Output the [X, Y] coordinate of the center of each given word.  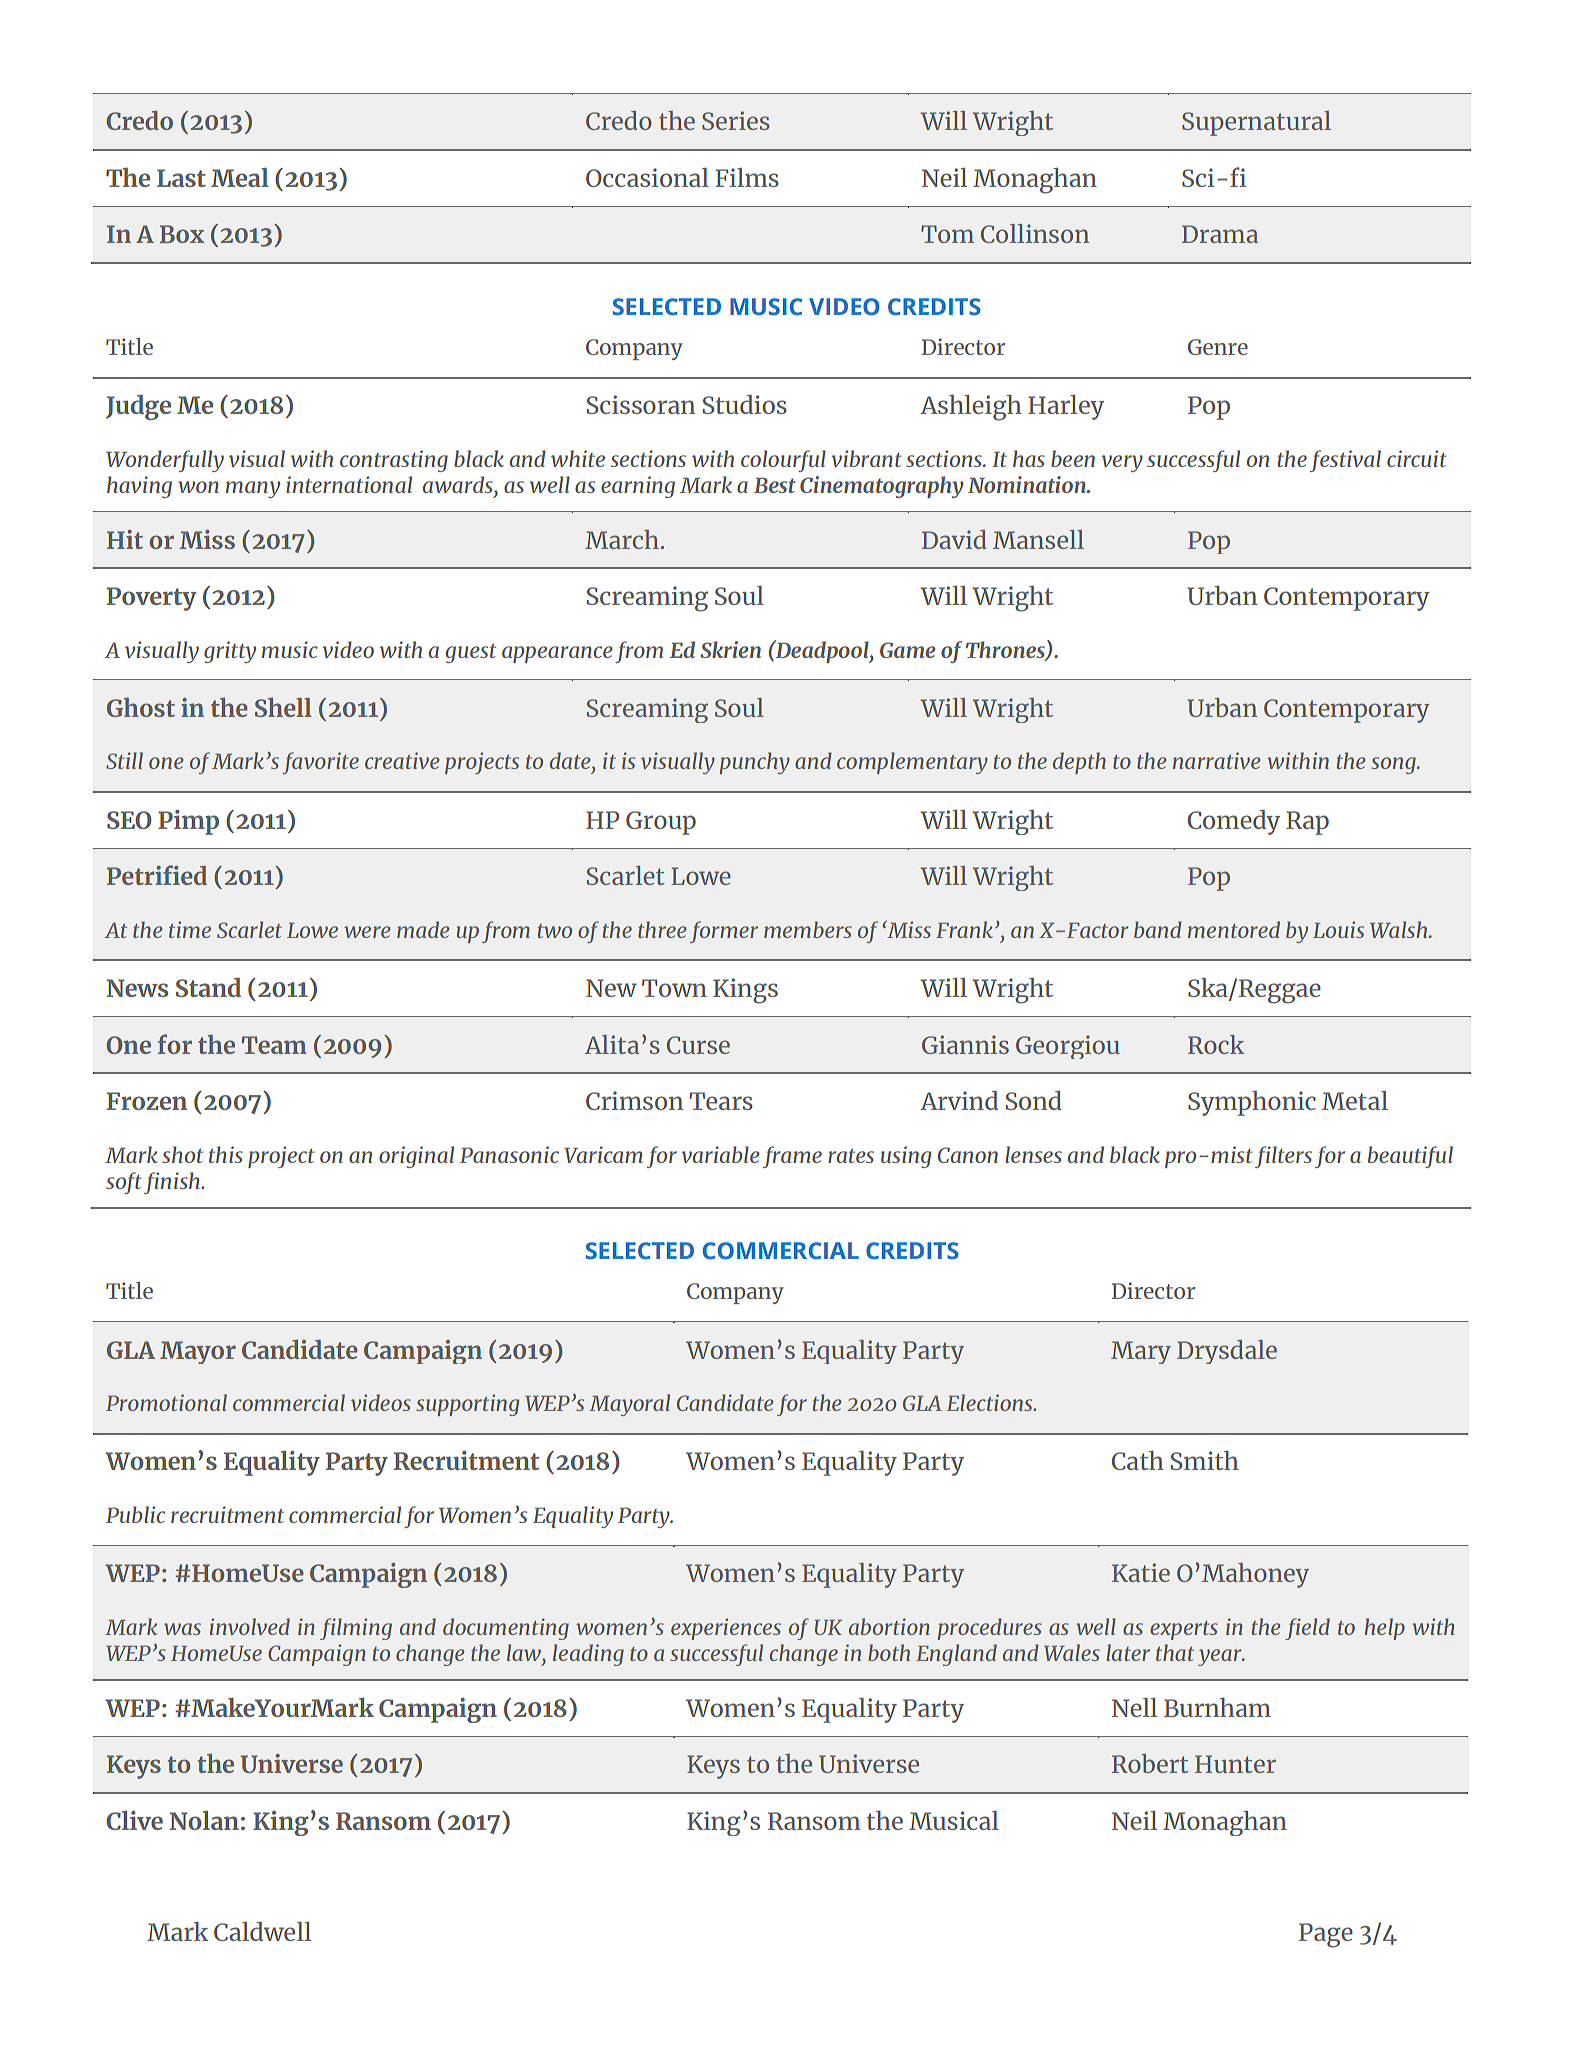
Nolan [204, 1820]
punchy [755, 763]
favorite [320, 763]
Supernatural [1256, 123]
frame [792, 1157]
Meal [240, 177]
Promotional [166, 1402]
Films [747, 177]
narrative [1216, 760]
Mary [1141, 1352]
